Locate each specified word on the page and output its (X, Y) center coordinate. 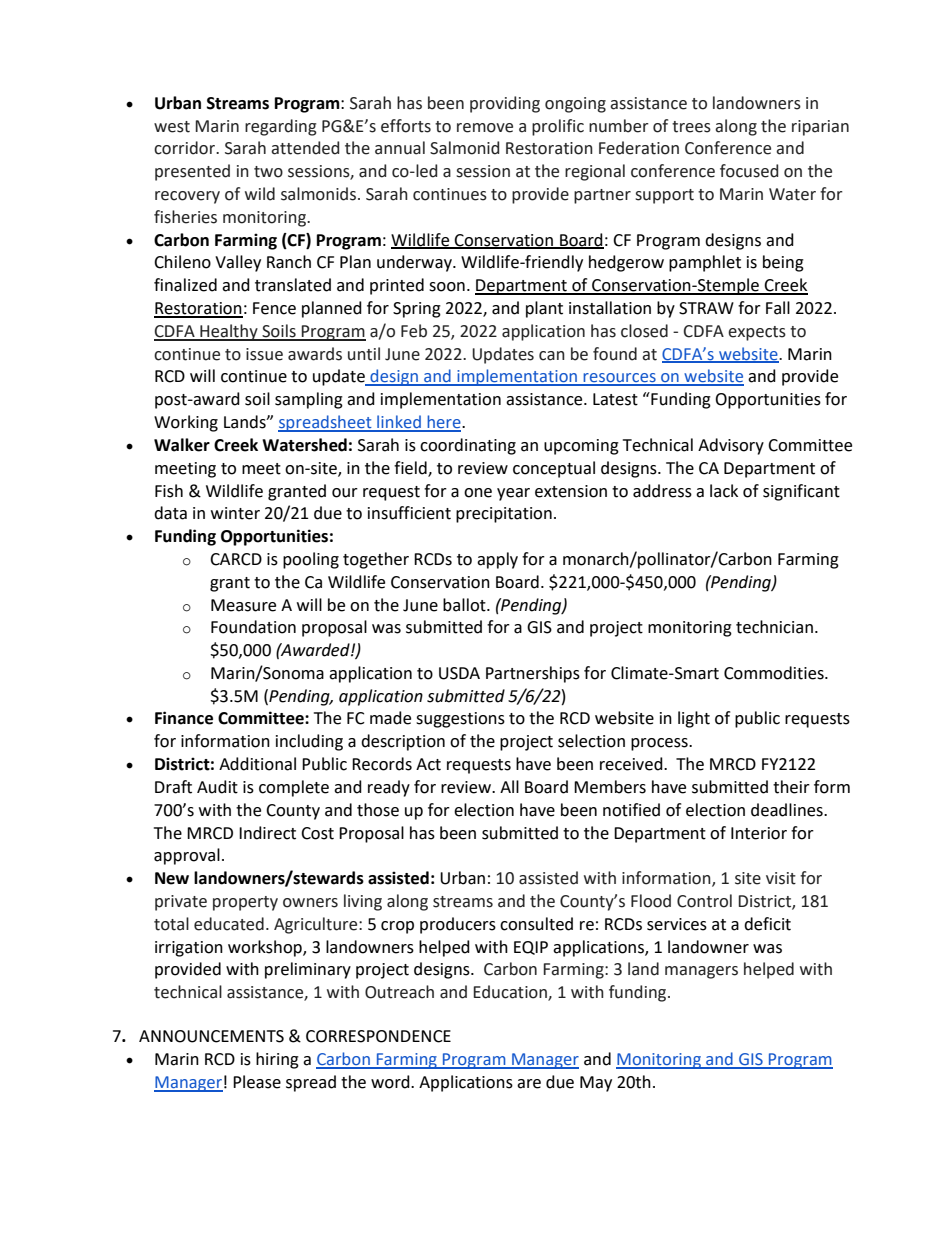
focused (749, 171)
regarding (281, 127)
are (529, 1084)
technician (774, 627)
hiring (277, 1060)
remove (485, 128)
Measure (243, 605)
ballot (465, 605)
